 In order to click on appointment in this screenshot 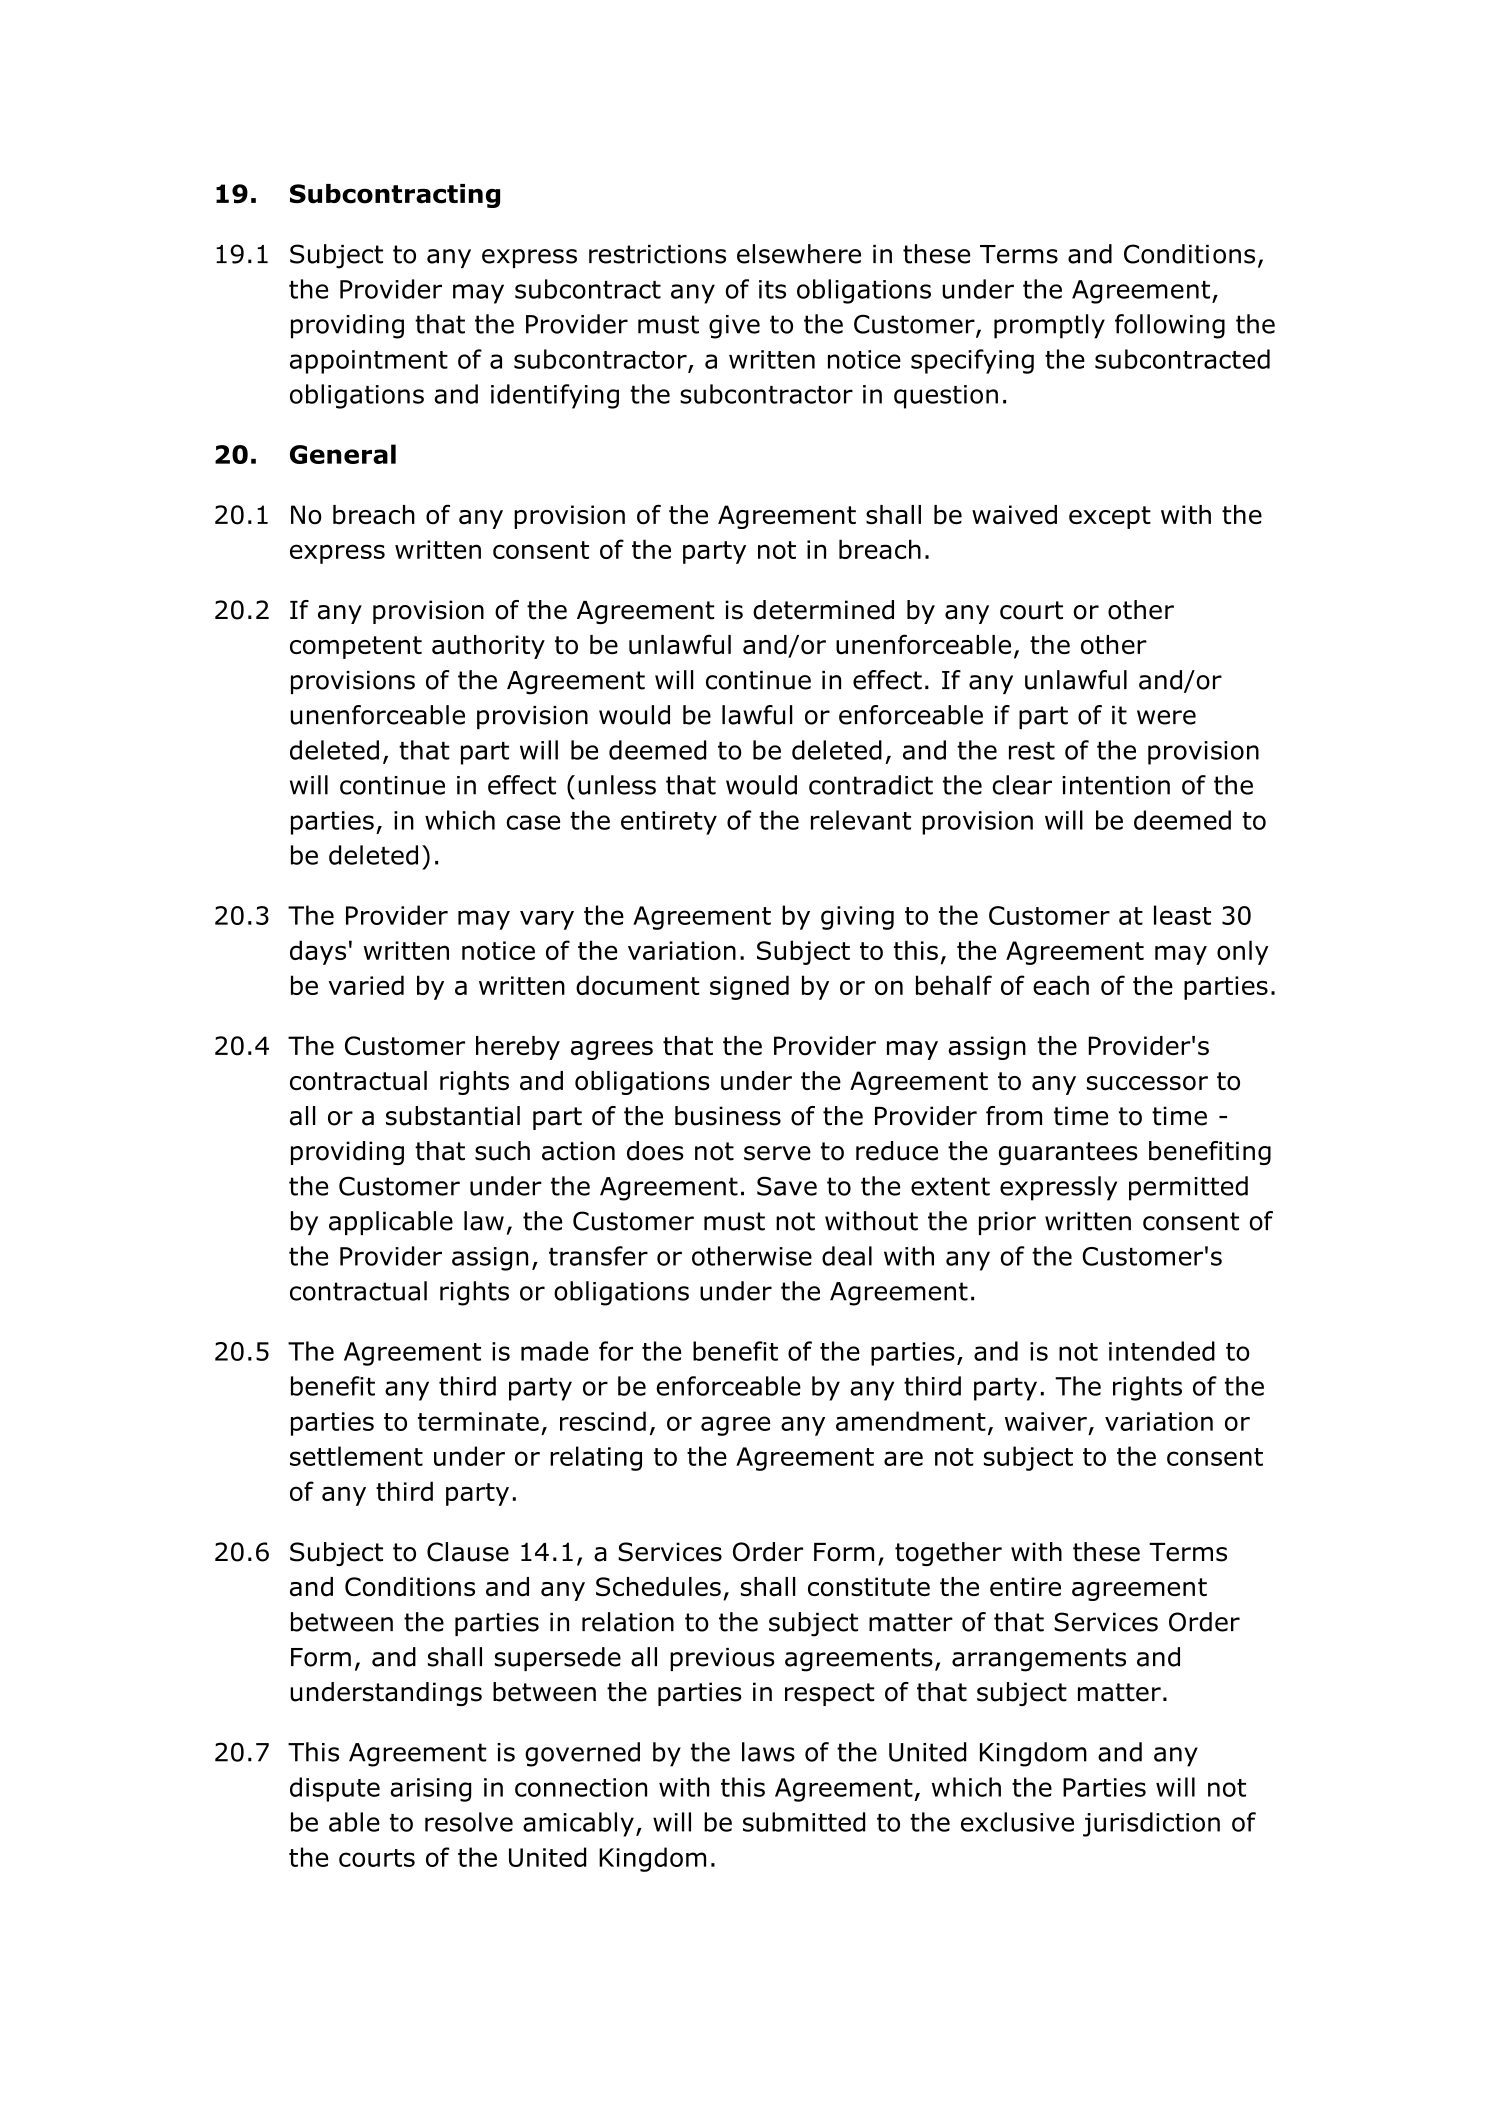, I will do `click(369, 362)`.
